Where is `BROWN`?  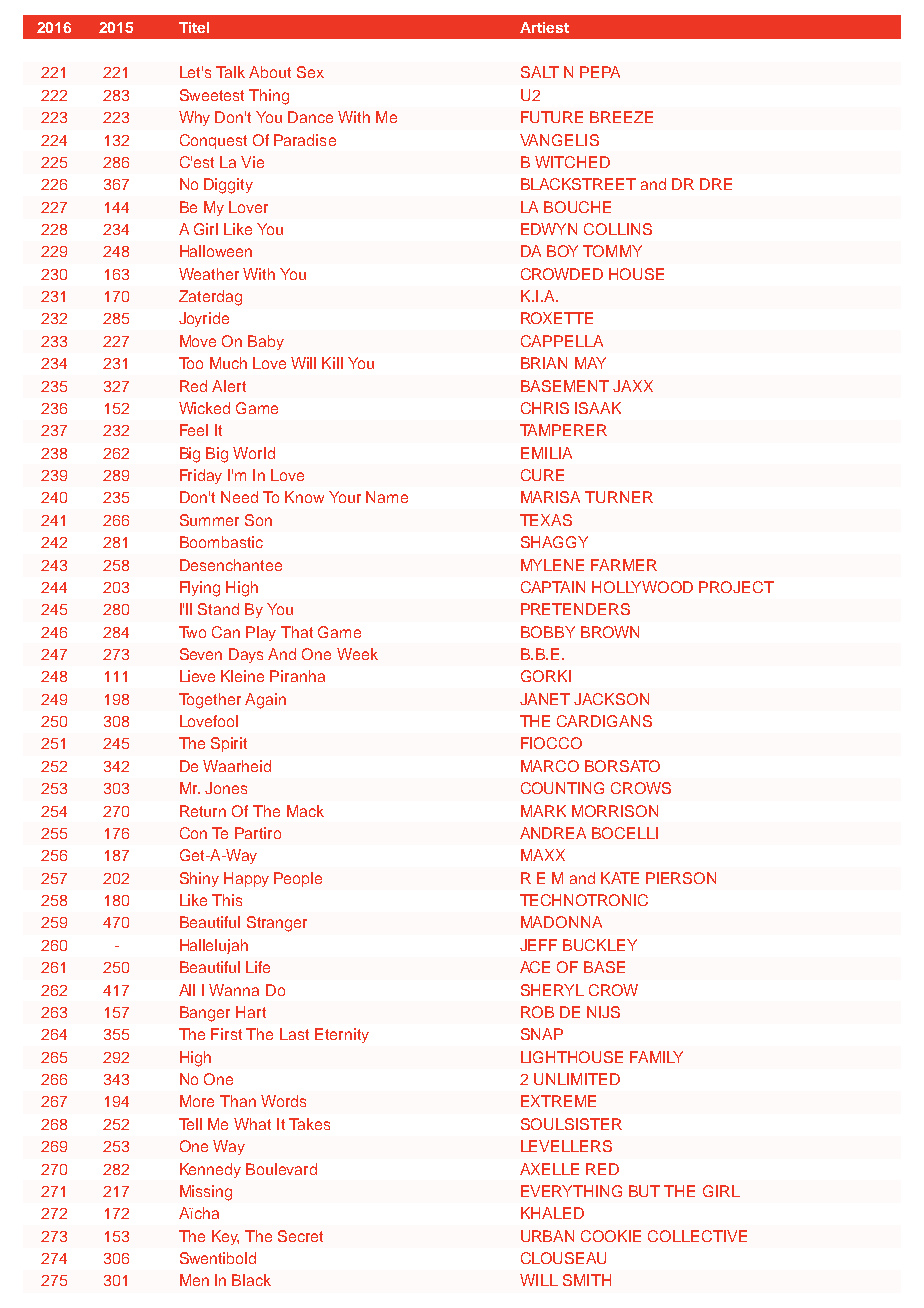 BROWN is located at coordinates (610, 632).
